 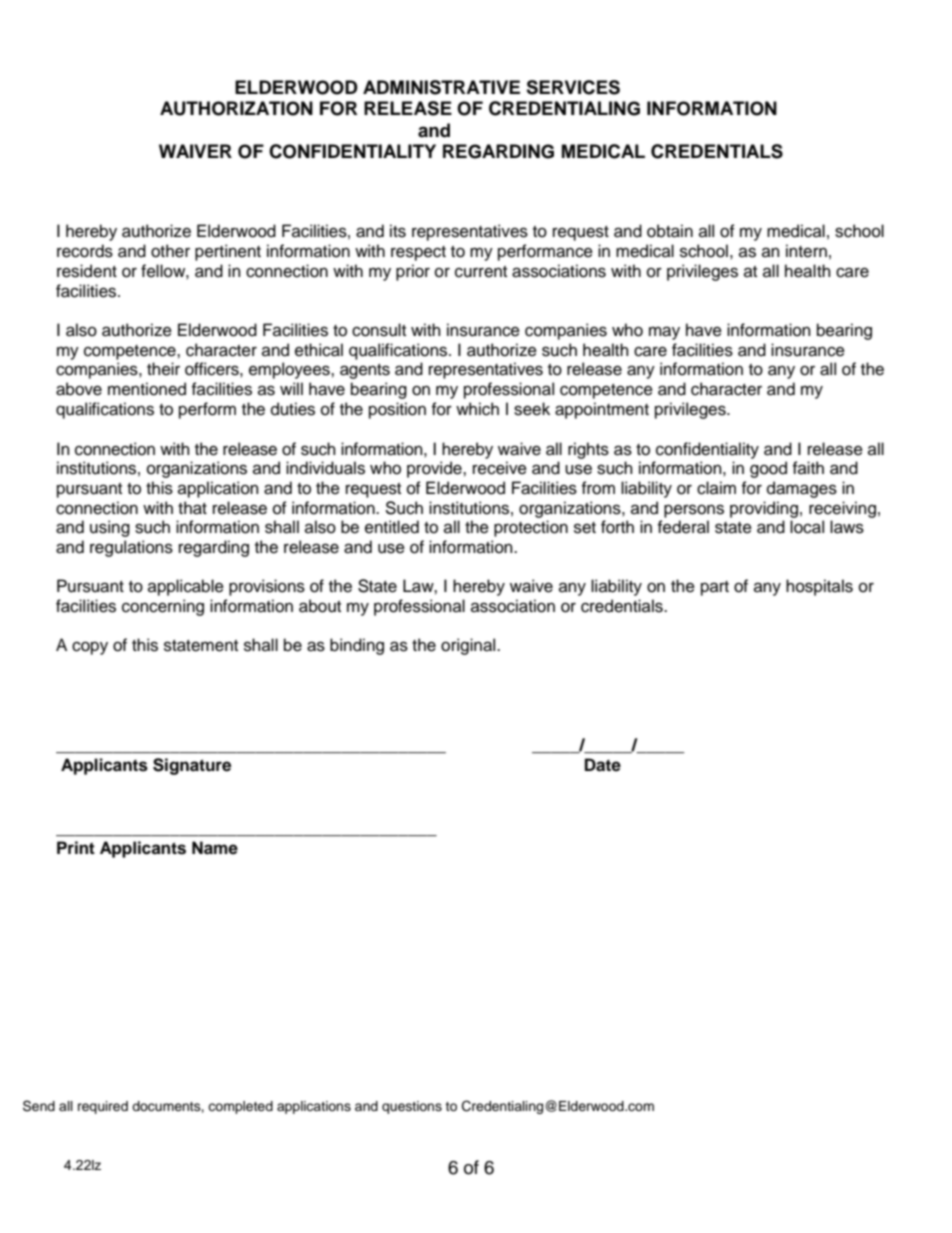 What do you see at coordinates (412, 1107) in the image?
I see `questions` at bounding box center [412, 1107].
